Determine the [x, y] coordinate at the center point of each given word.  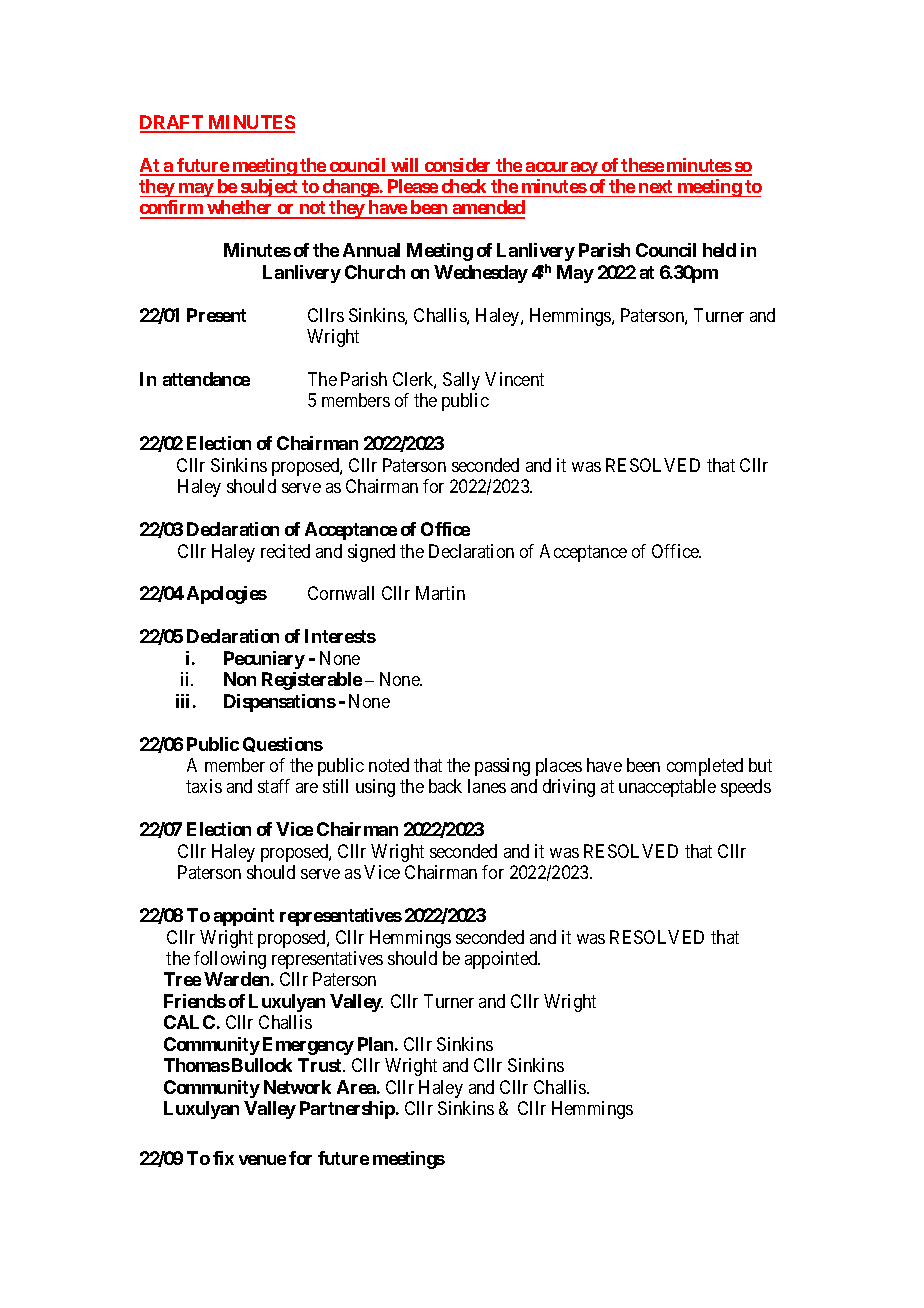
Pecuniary [264, 660]
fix [223, 1158]
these [642, 166]
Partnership [348, 1110]
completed [705, 767]
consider [458, 166]
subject [269, 188]
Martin [440, 593]
